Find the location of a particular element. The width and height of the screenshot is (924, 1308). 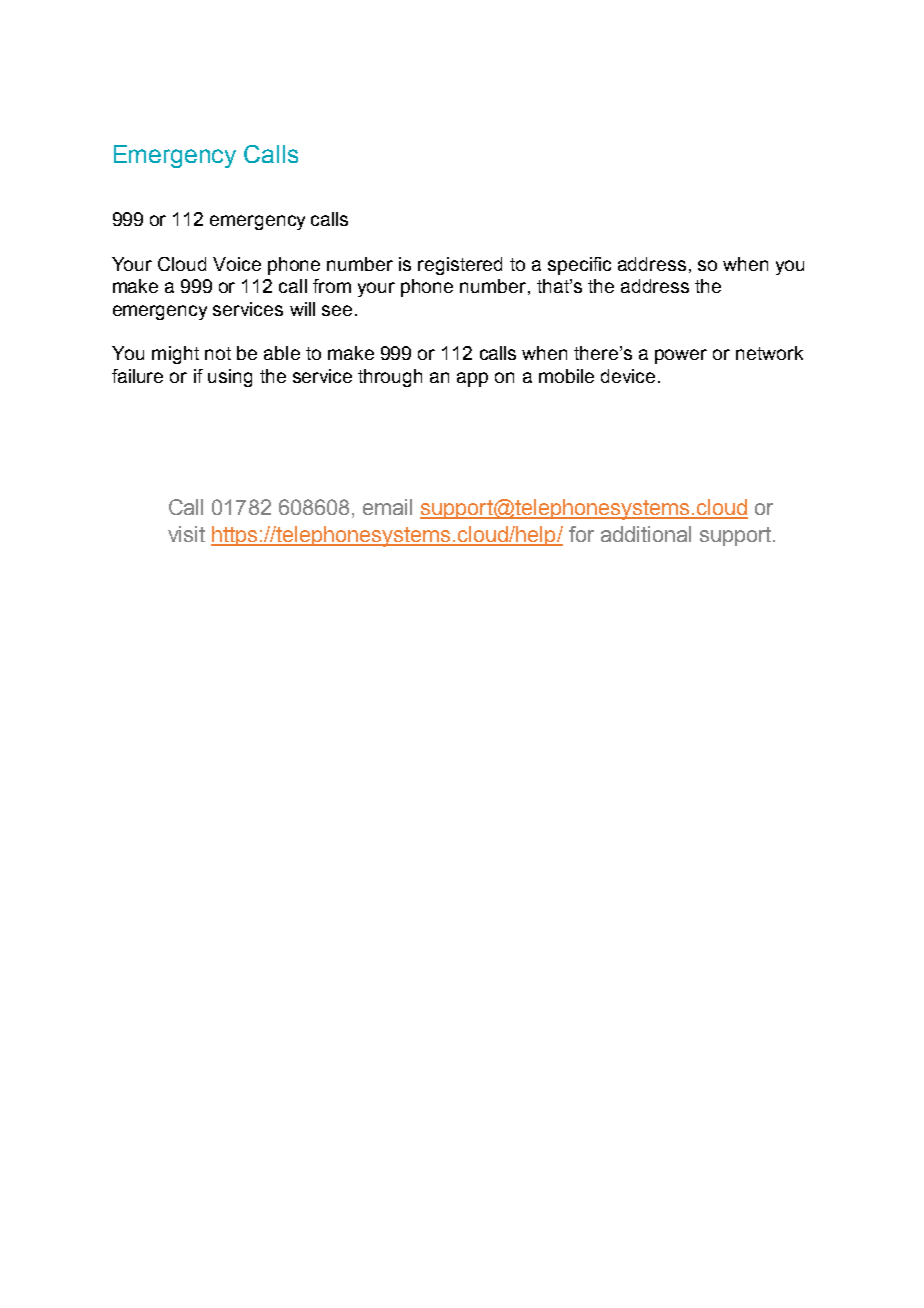

power is located at coordinates (681, 356).
